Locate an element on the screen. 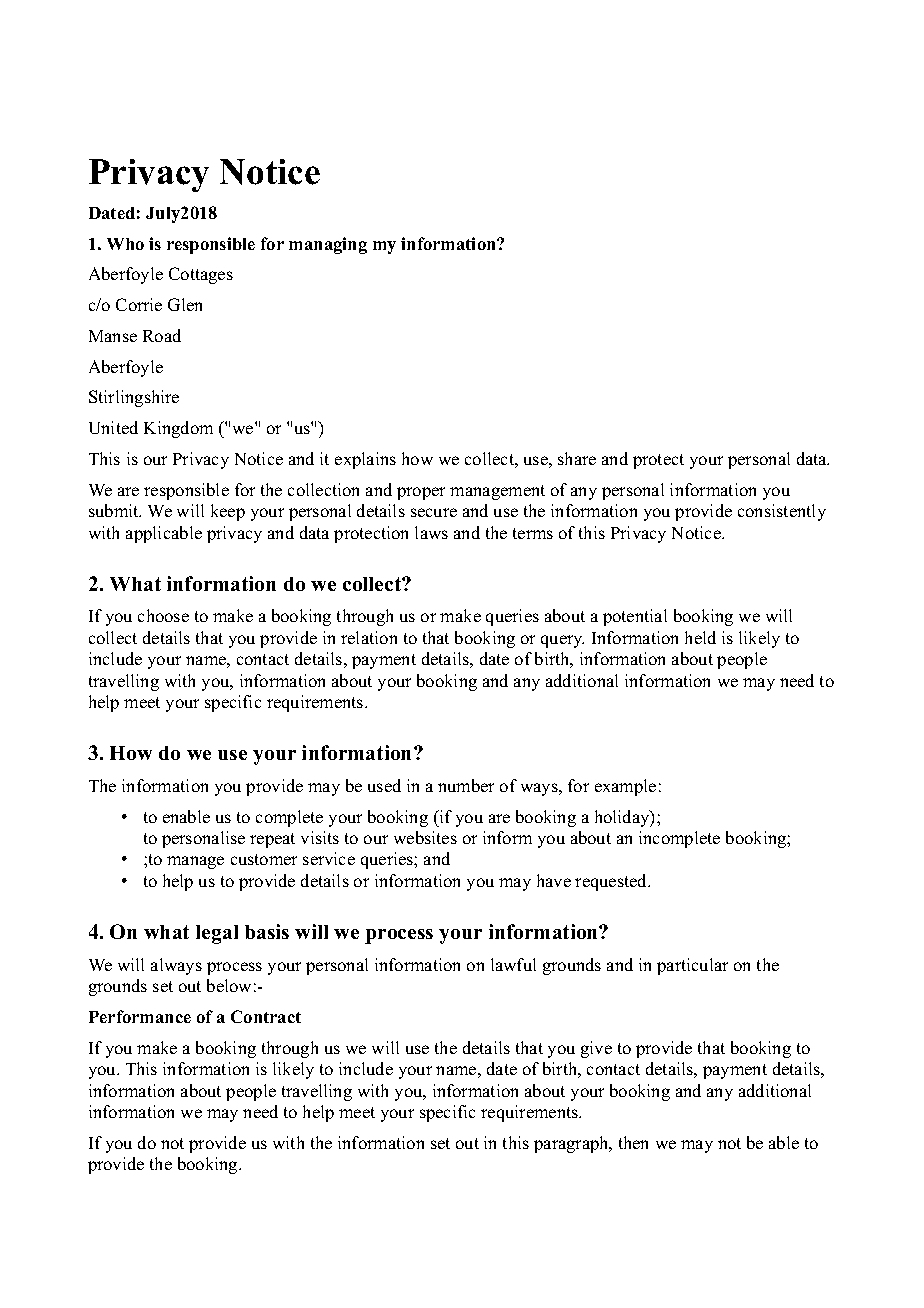 The image size is (924, 1308). managing is located at coordinates (328, 245).
